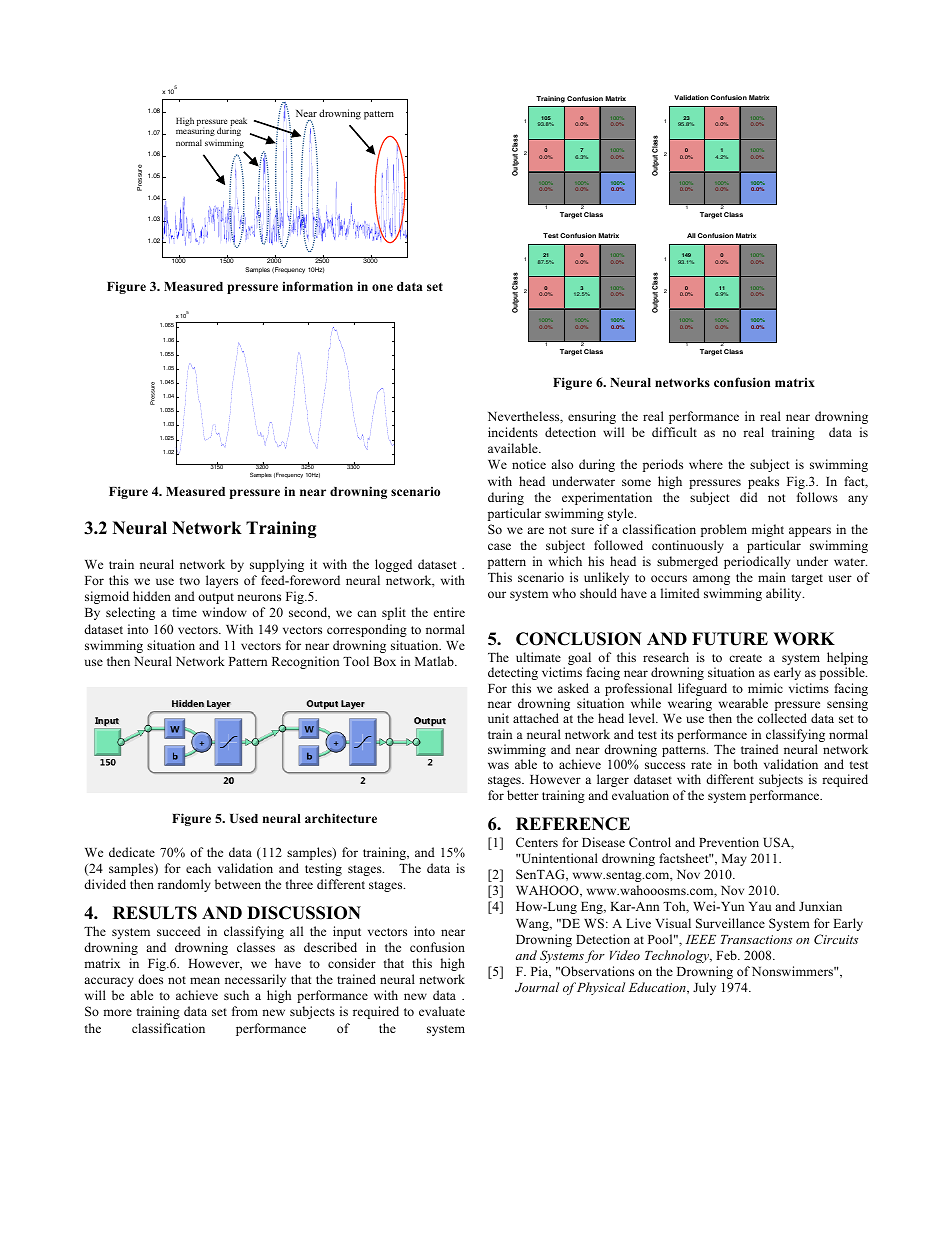 The height and width of the screenshot is (1233, 952). I want to click on measuring, so click(195, 131).
